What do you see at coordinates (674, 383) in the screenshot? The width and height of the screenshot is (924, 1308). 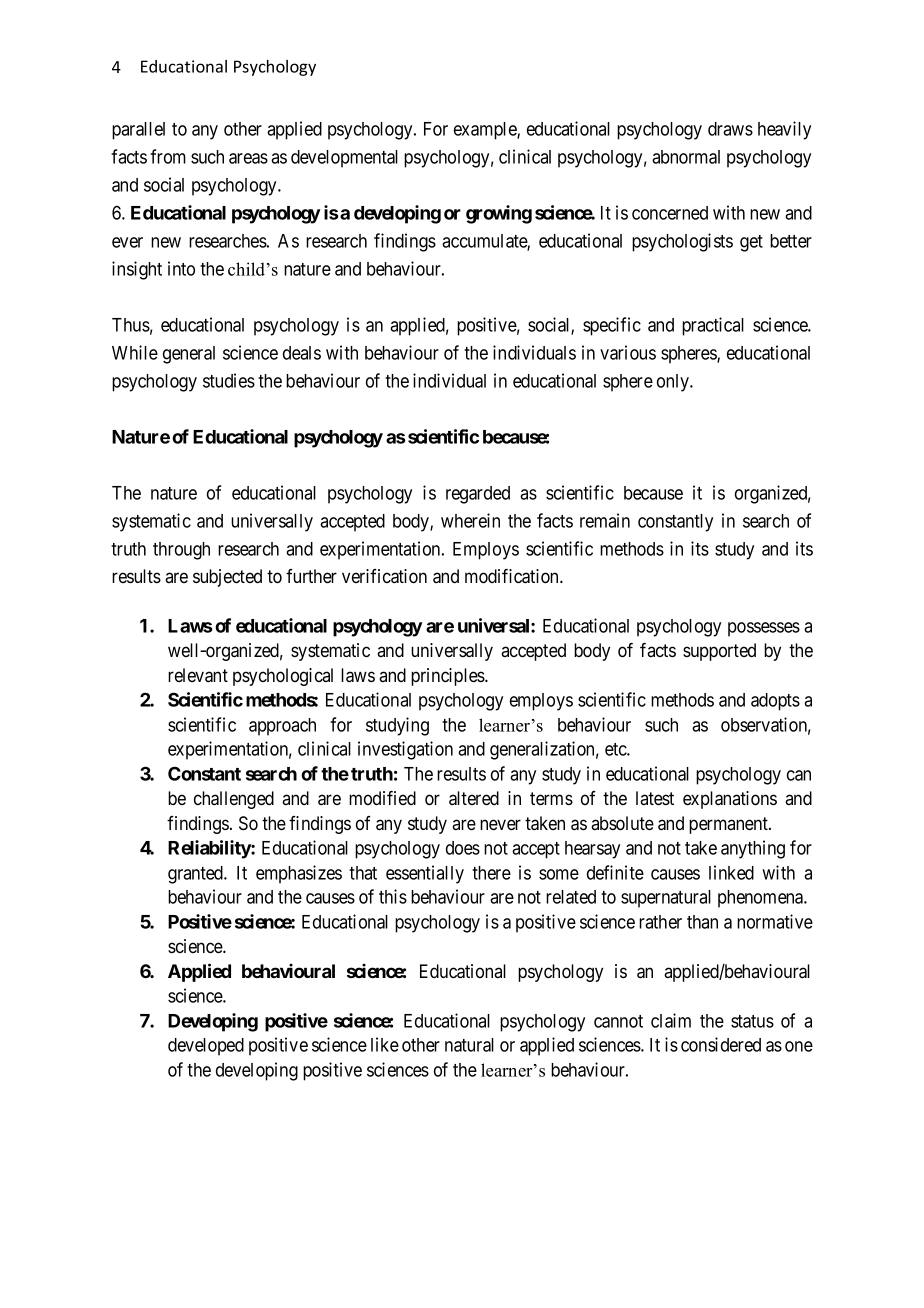 I see `only` at bounding box center [674, 383].
